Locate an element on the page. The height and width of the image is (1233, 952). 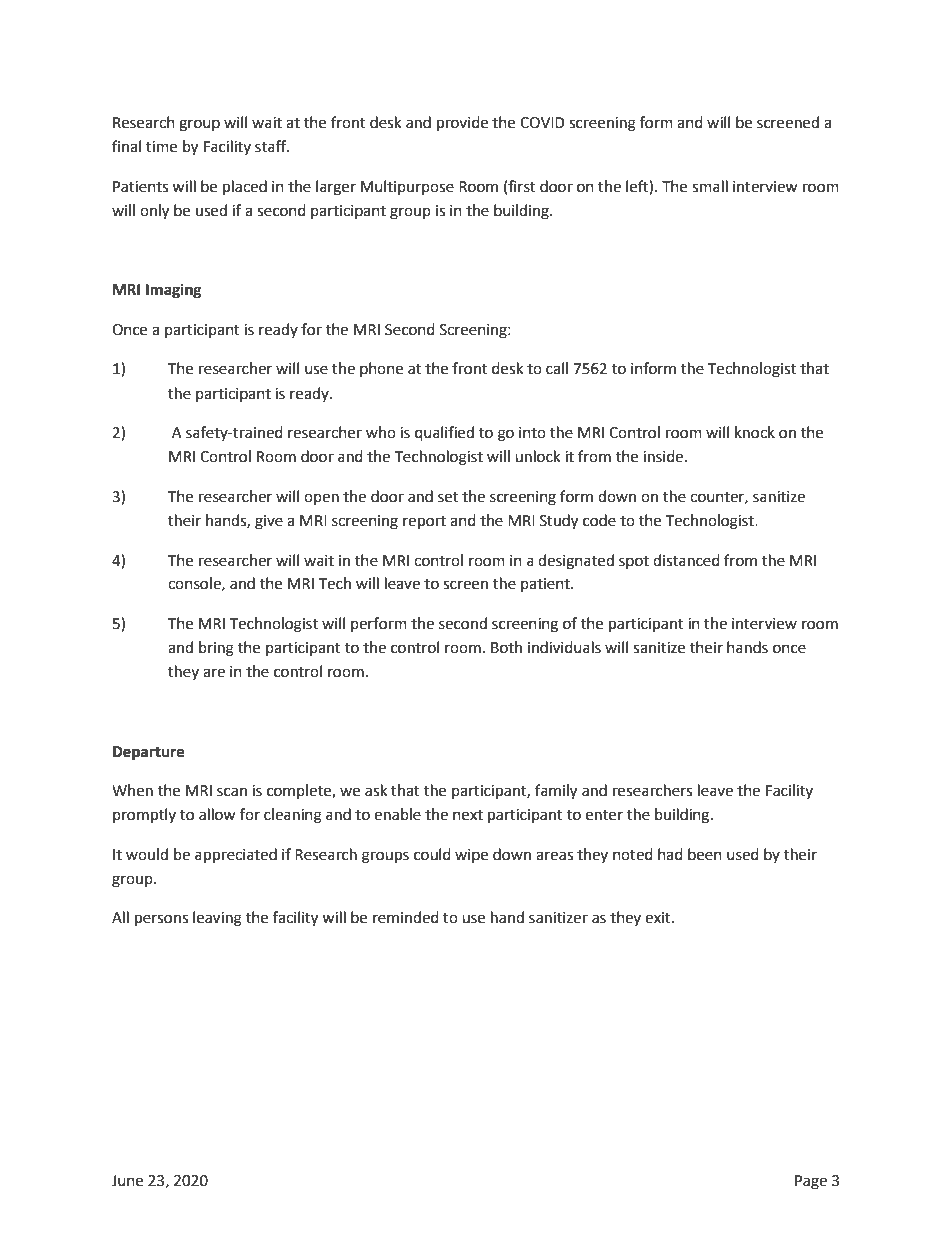
small is located at coordinates (710, 186).
